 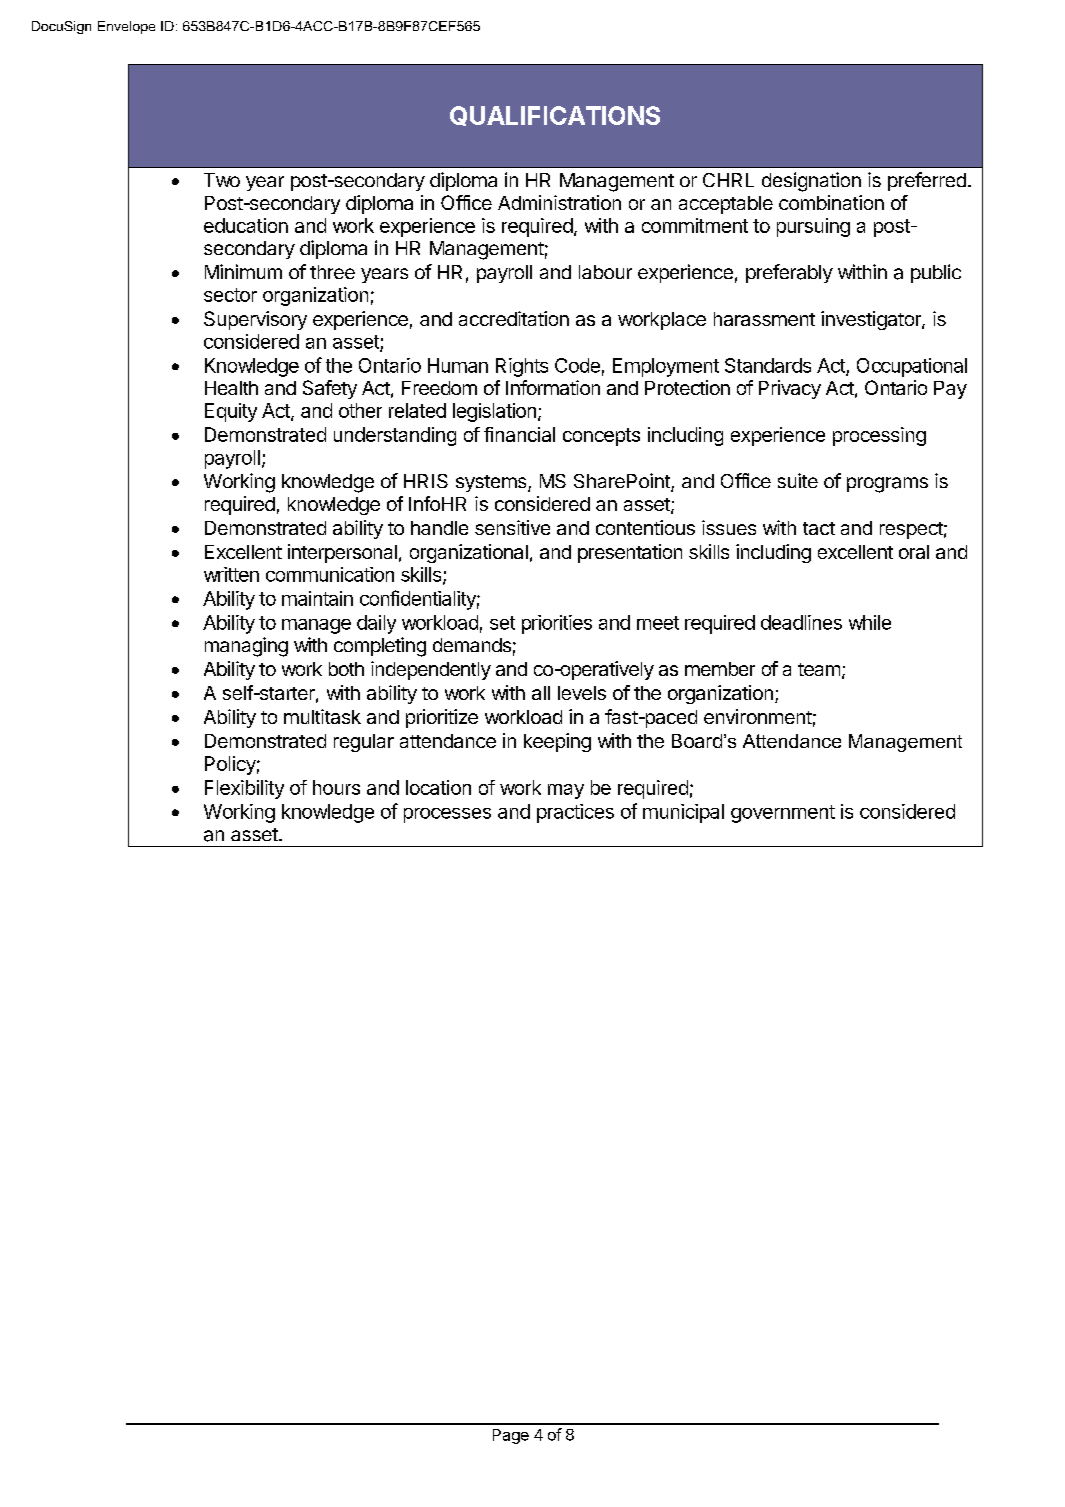 What do you see at coordinates (887, 485) in the screenshot?
I see `programs` at bounding box center [887, 485].
